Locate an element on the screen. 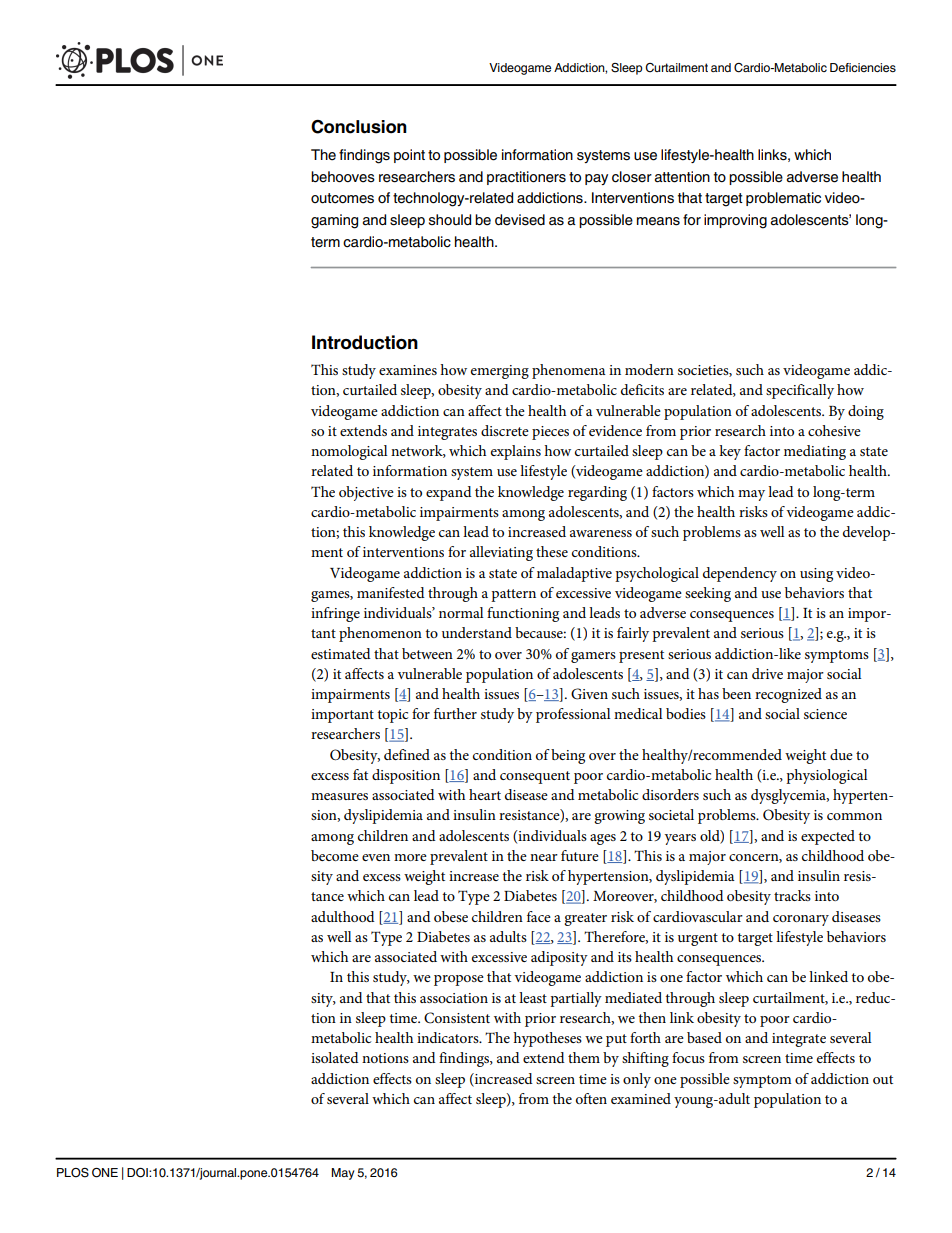 The width and height of the screenshot is (952, 1233). point is located at coordinates (409, 156).
